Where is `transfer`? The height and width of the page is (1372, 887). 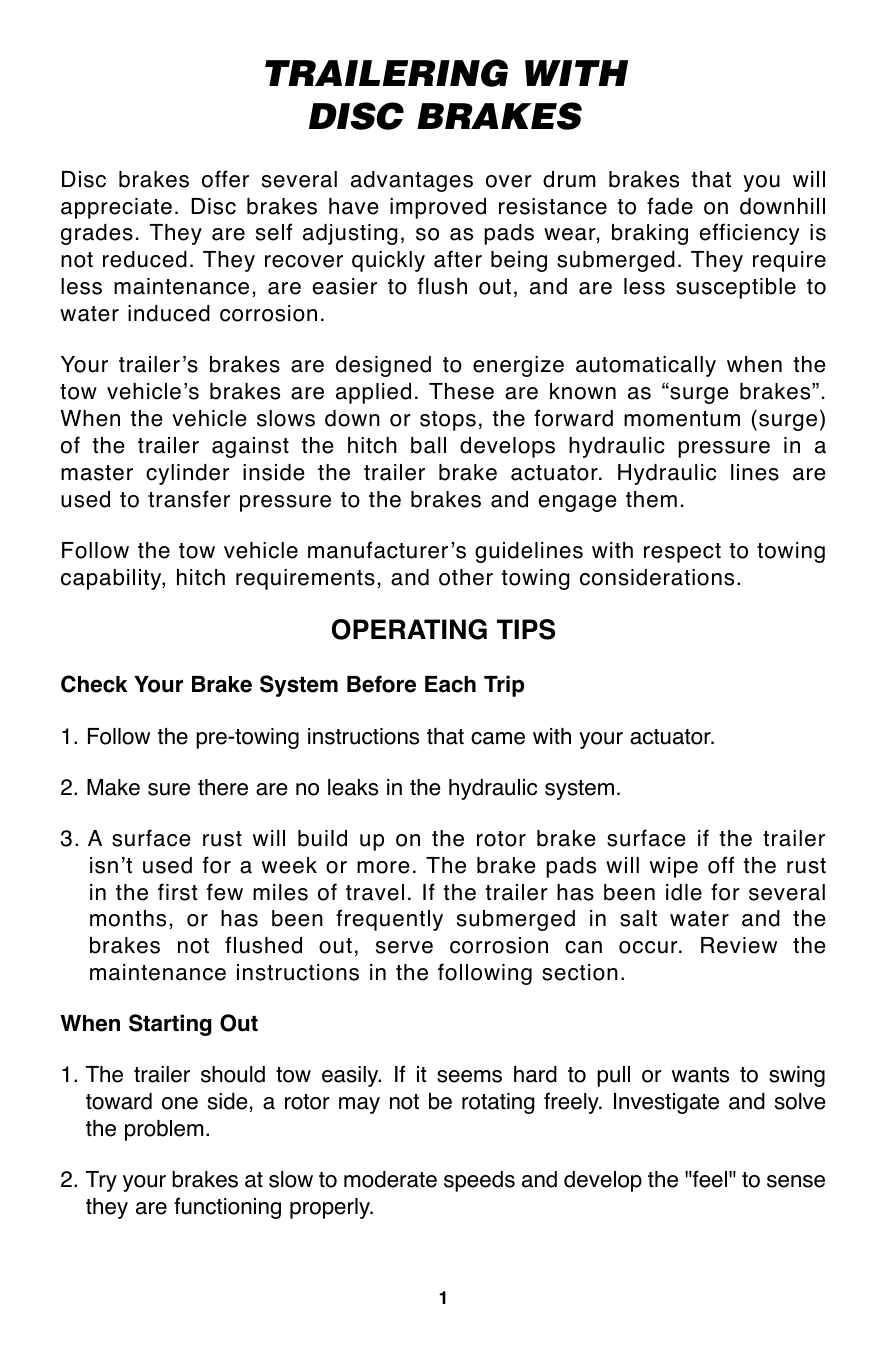 transfer is located at coordinates (189, 499).
